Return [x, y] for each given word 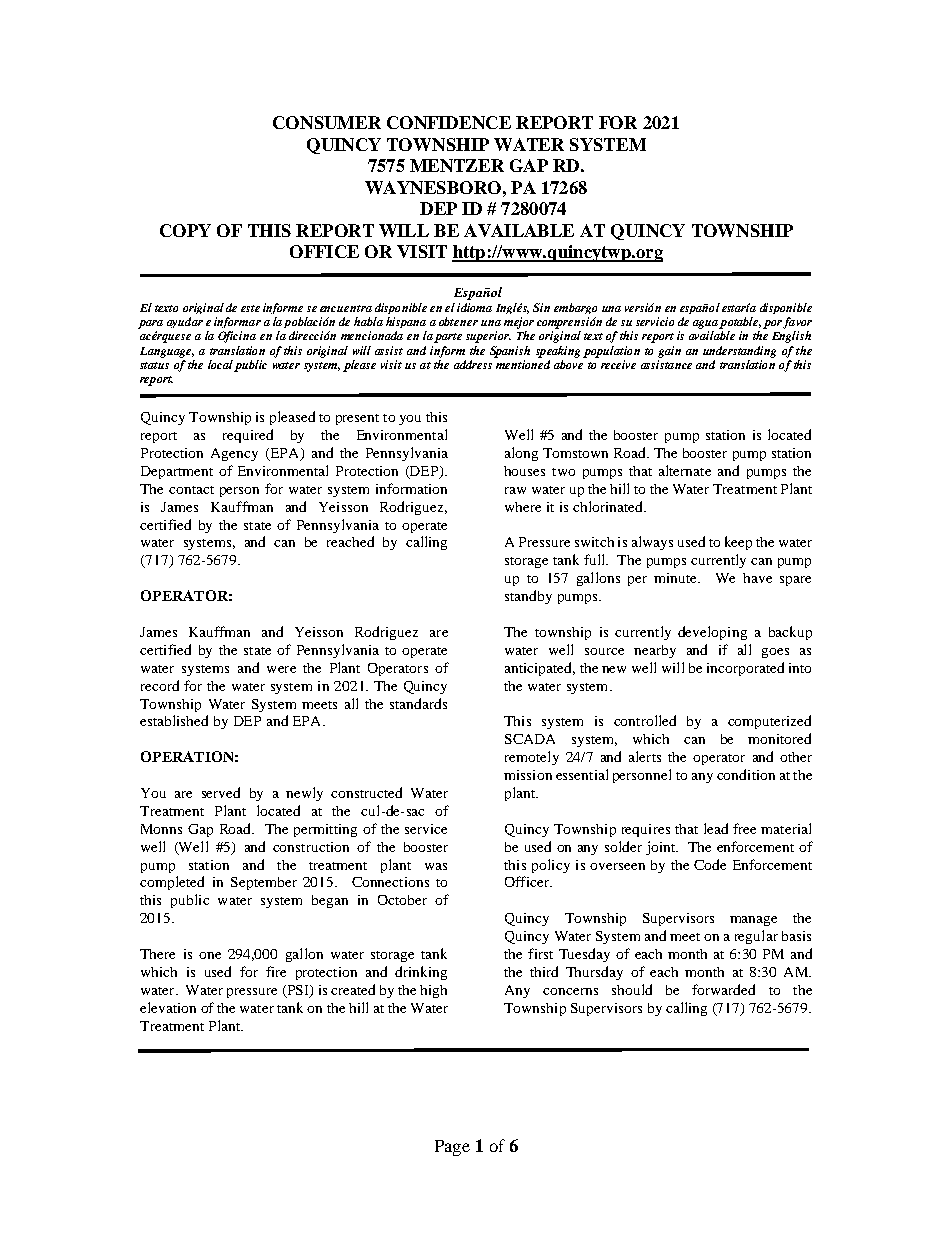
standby [528, 597]
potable [740, 323]
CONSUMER [327, 122]
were [281, 669]
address [473, 364]
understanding [739, 352]
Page [452, 1148]
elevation [168, 1007]
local [220, 364]
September [264, 883]
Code [710, 864]
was [436, 866]
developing [712, 633]
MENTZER [457, 165]
